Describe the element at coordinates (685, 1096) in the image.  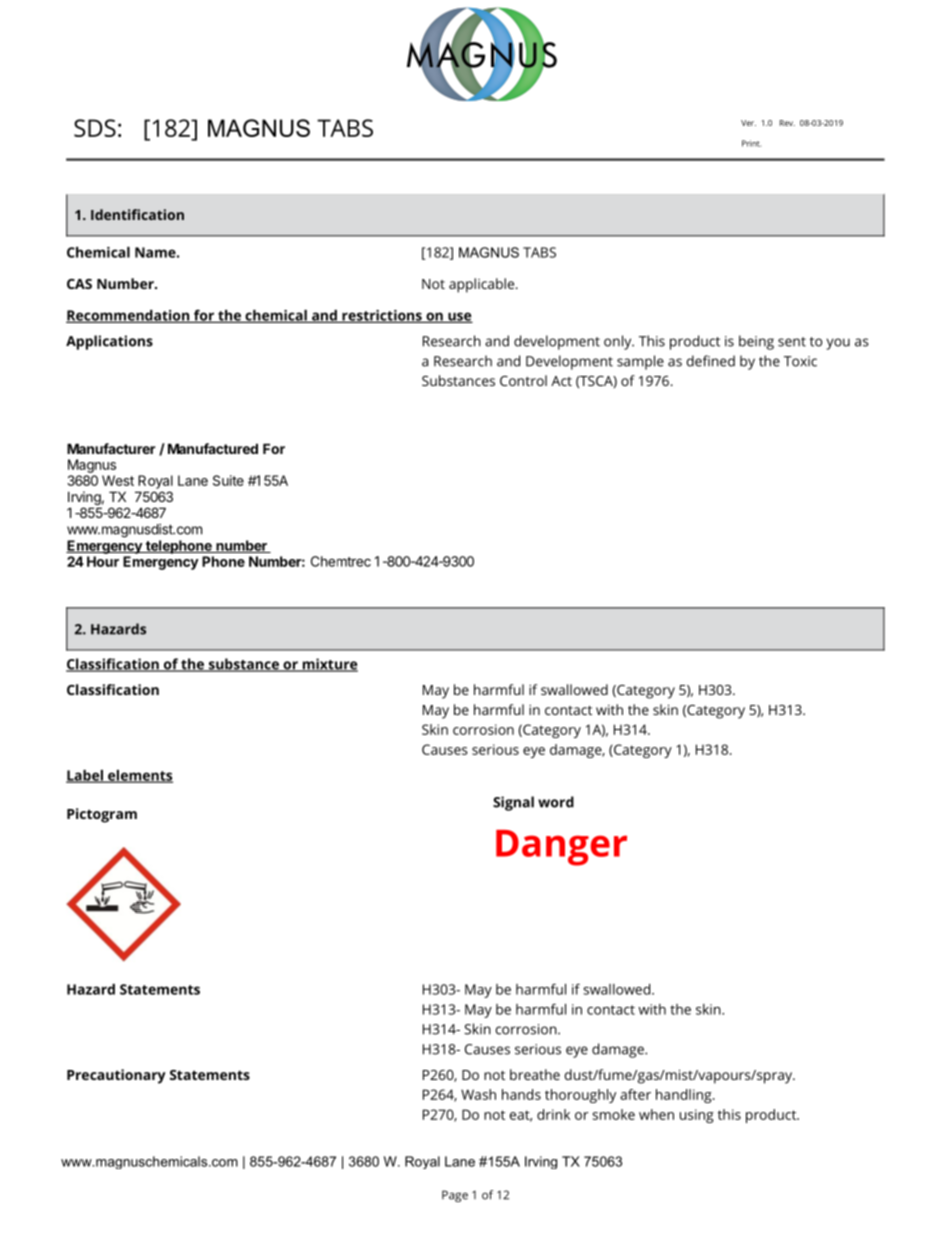
I see `handling` at that location.
